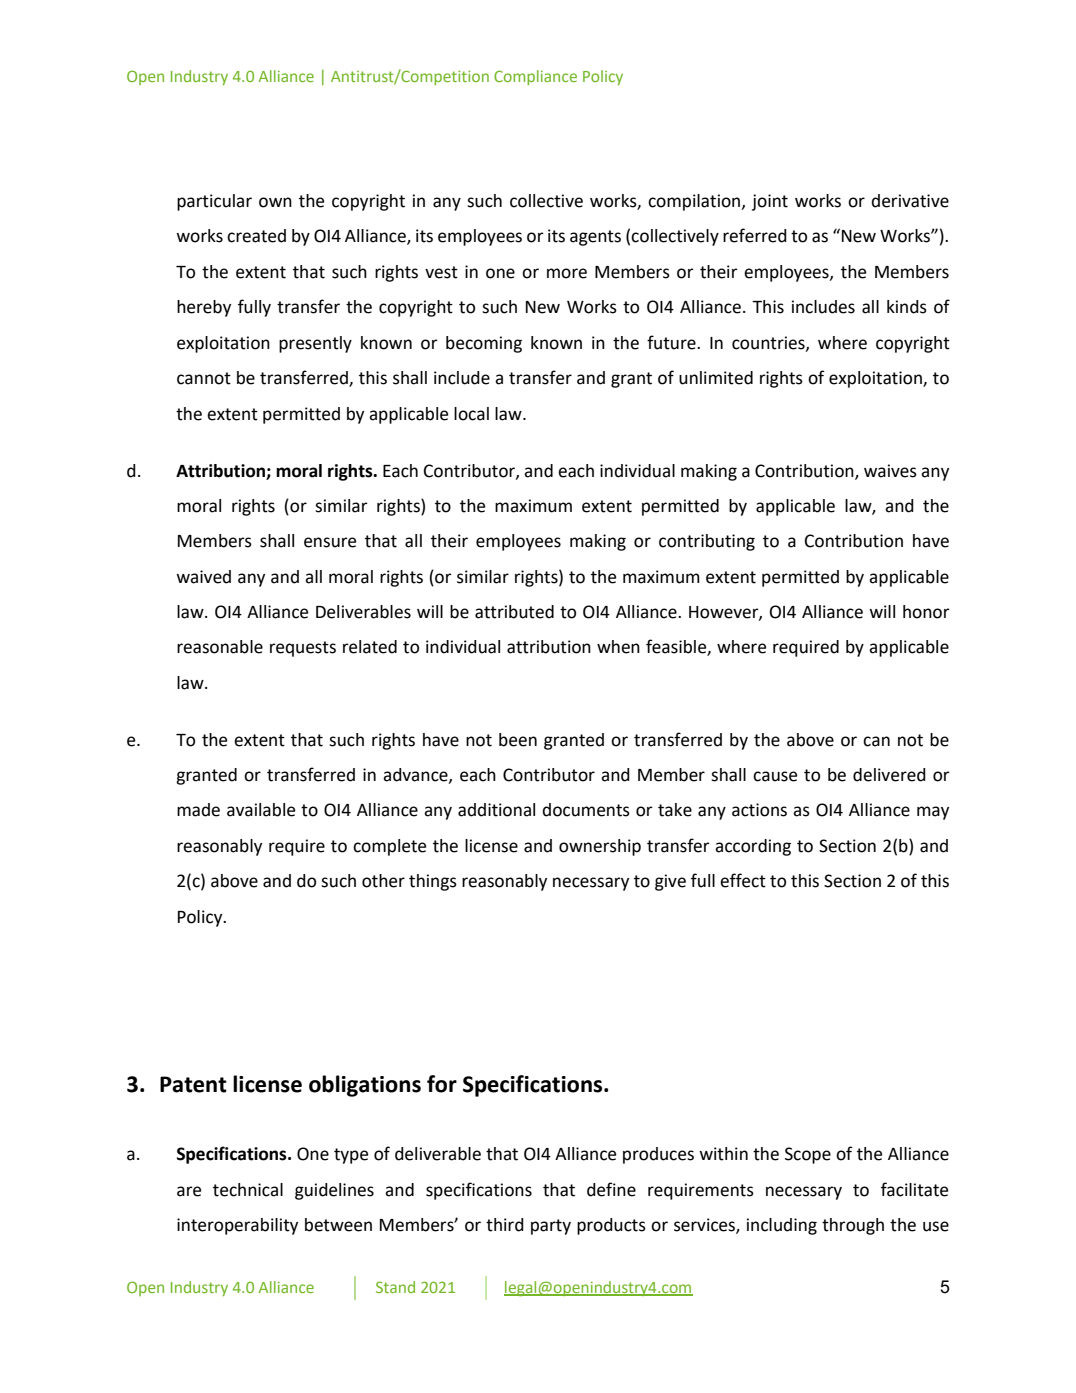 Image resolution: width=1076 pixels, height=1393 pixels. What do you see at coordinates (853, 1226) in the document?
I see `through` at bounding box center [853, 1226].
